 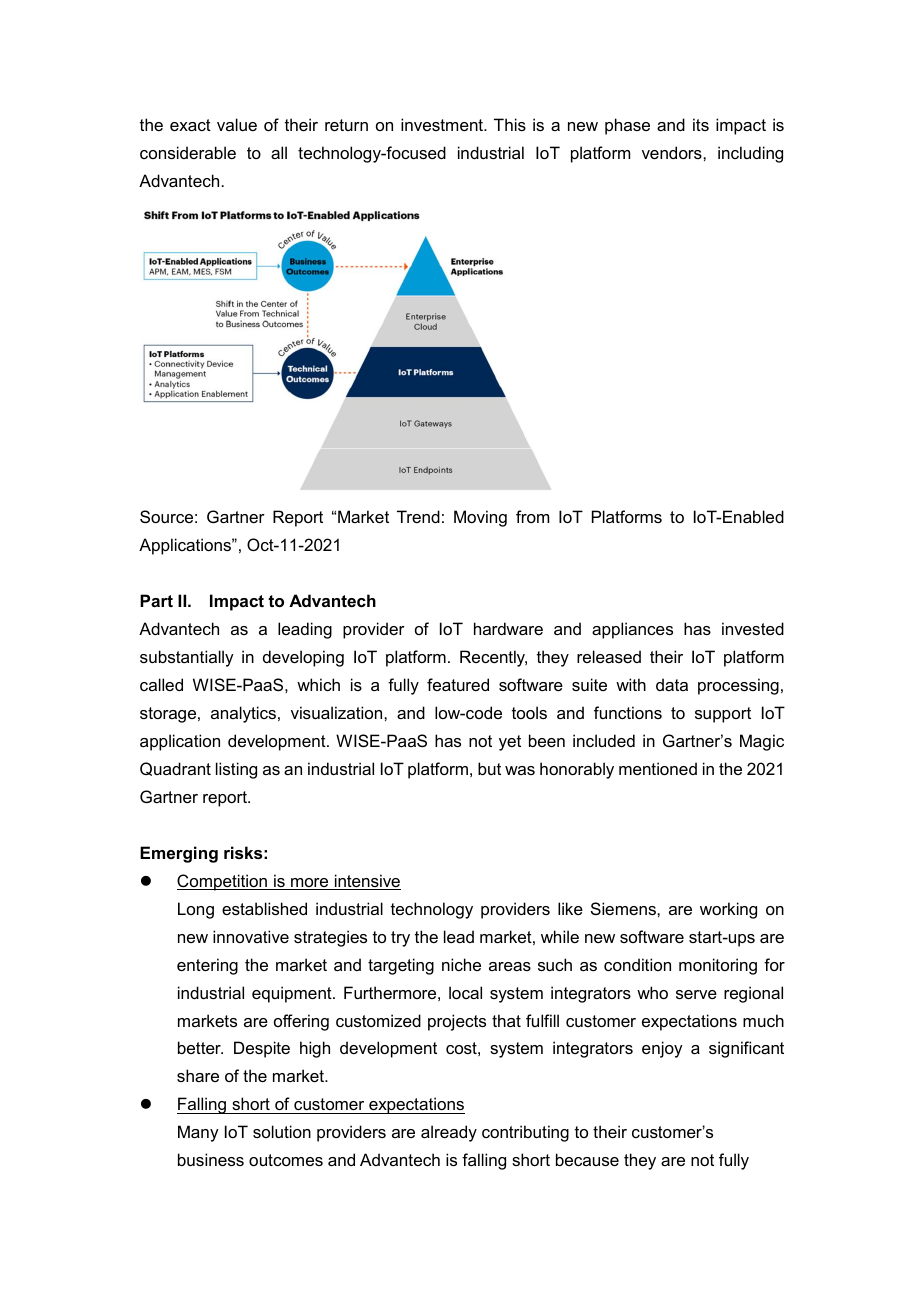 I want to click on investment, so click(x=443, y=124).
